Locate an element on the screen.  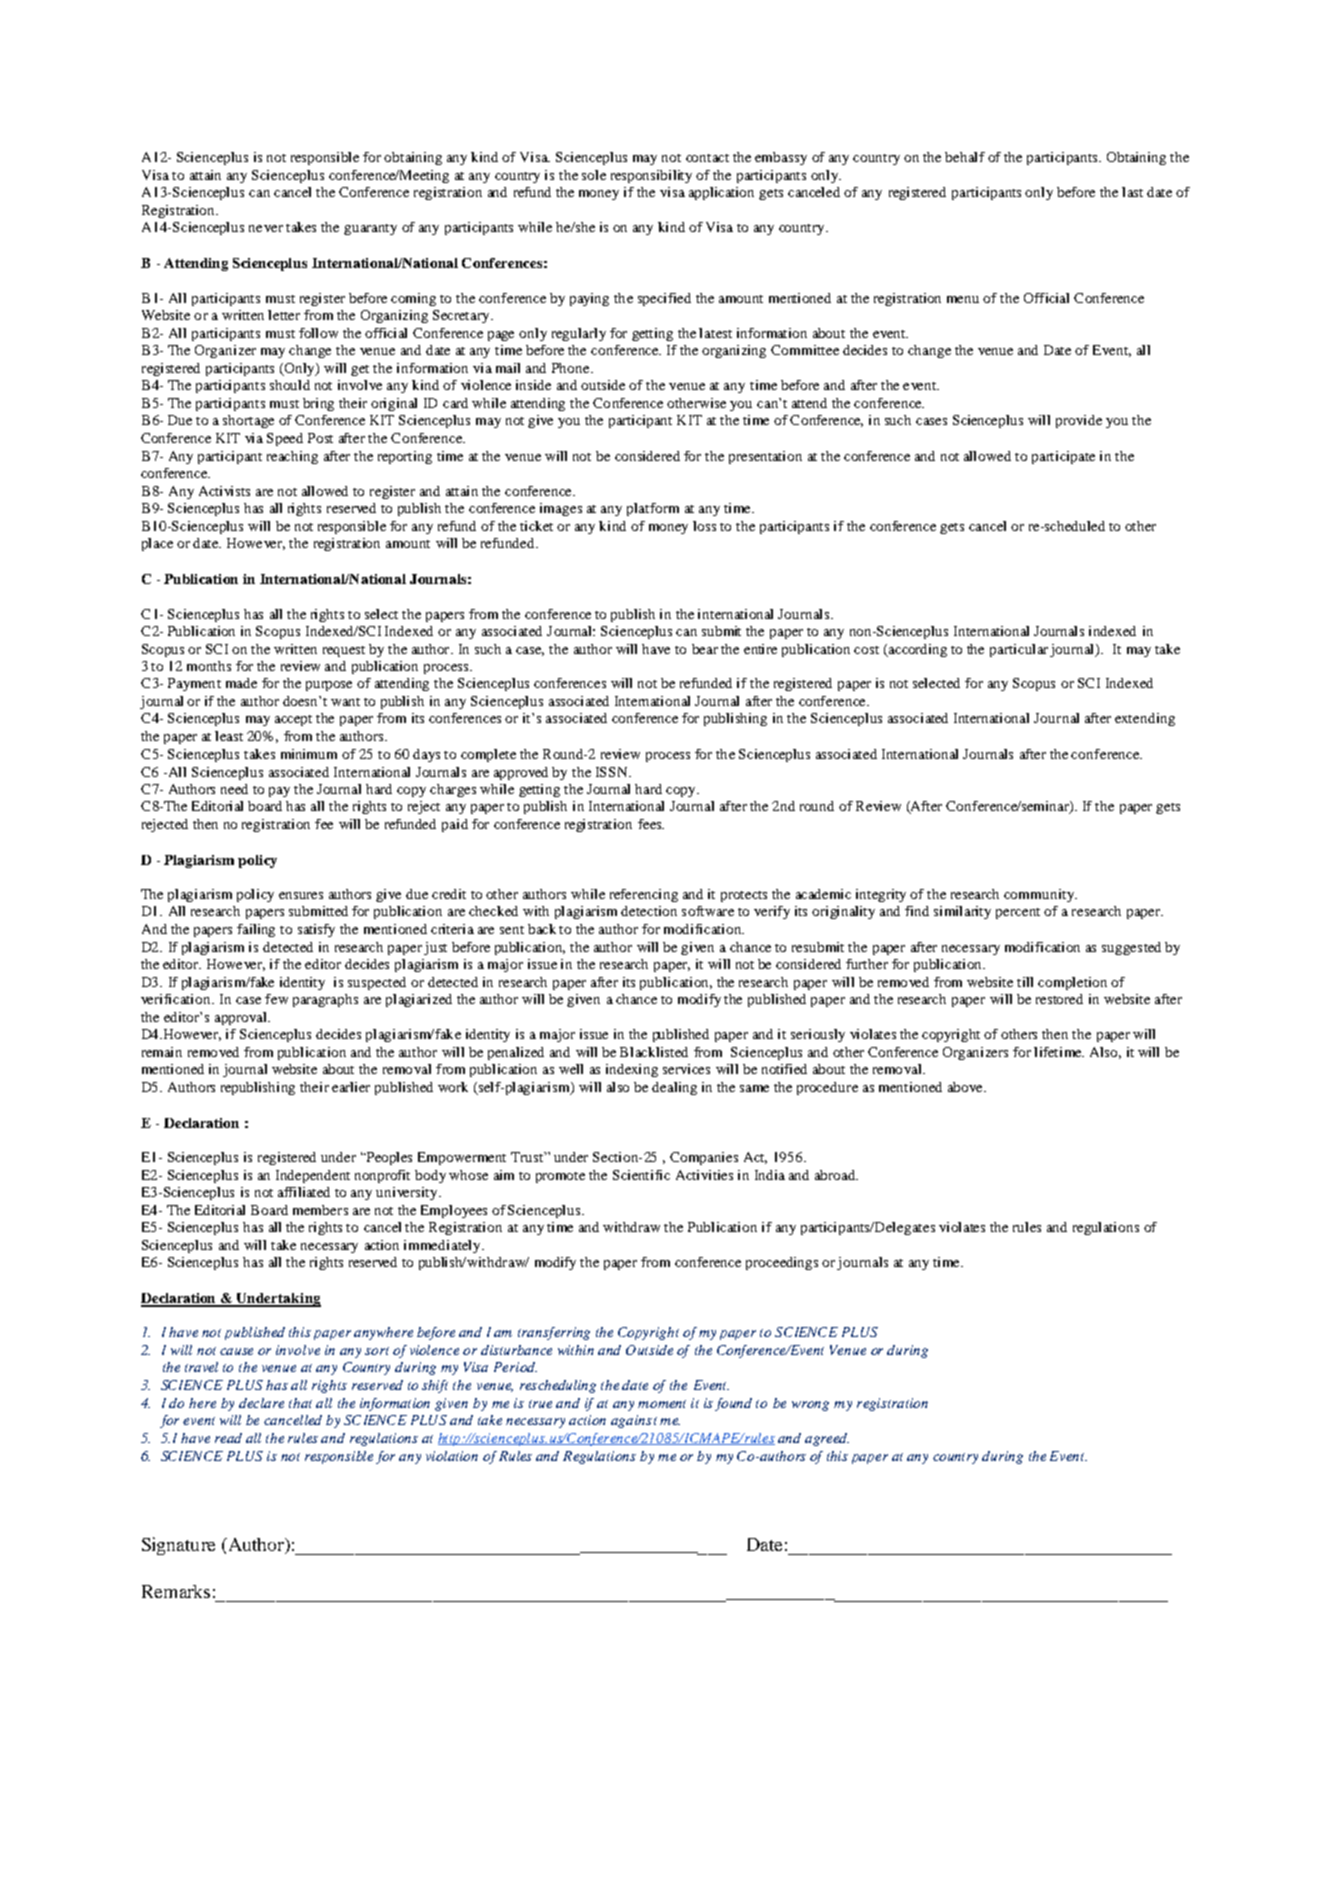
responsibility is located at coordinates (651, 176).
